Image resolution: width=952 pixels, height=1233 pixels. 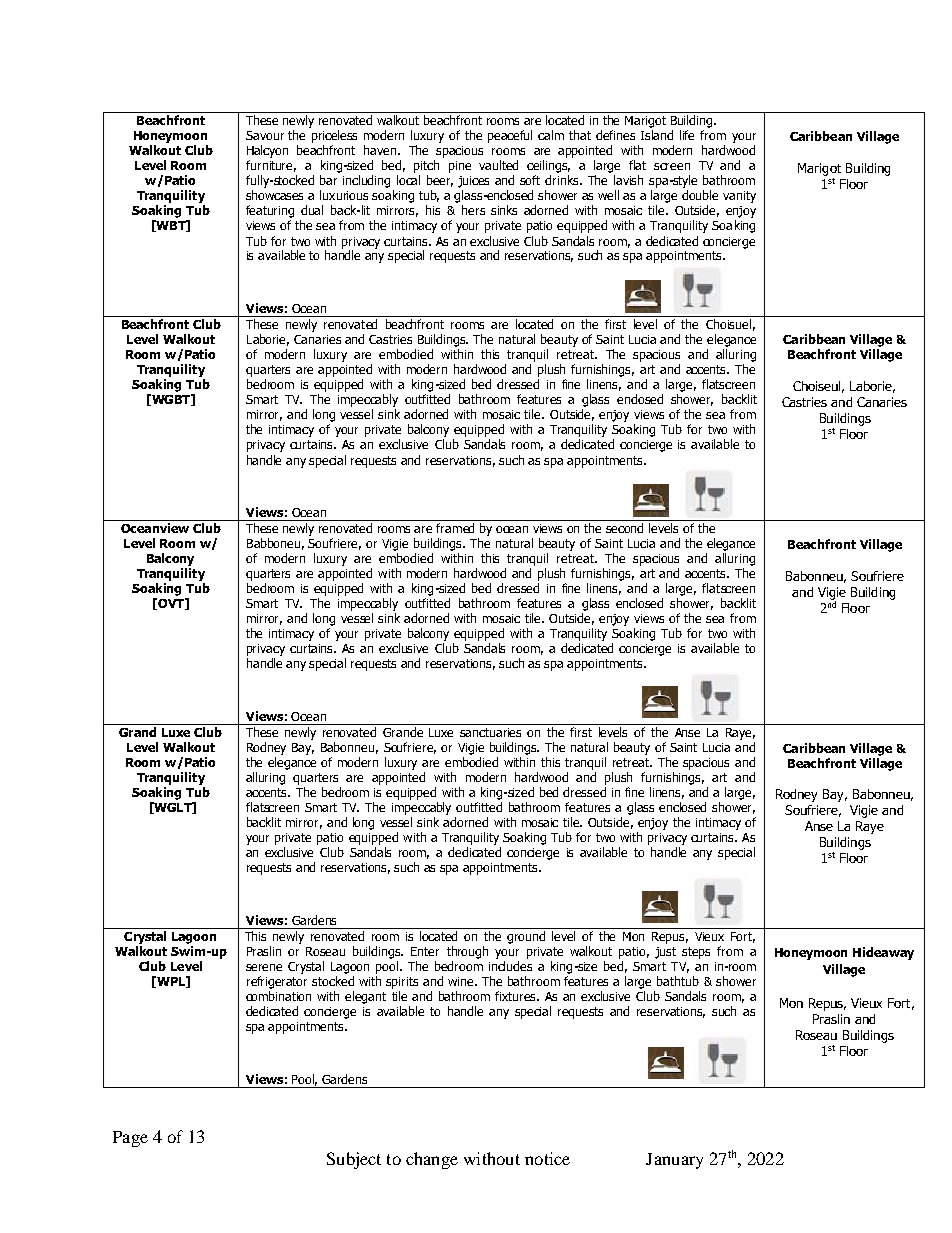 I want to click on vaulted, so click(x=498, y=165).
